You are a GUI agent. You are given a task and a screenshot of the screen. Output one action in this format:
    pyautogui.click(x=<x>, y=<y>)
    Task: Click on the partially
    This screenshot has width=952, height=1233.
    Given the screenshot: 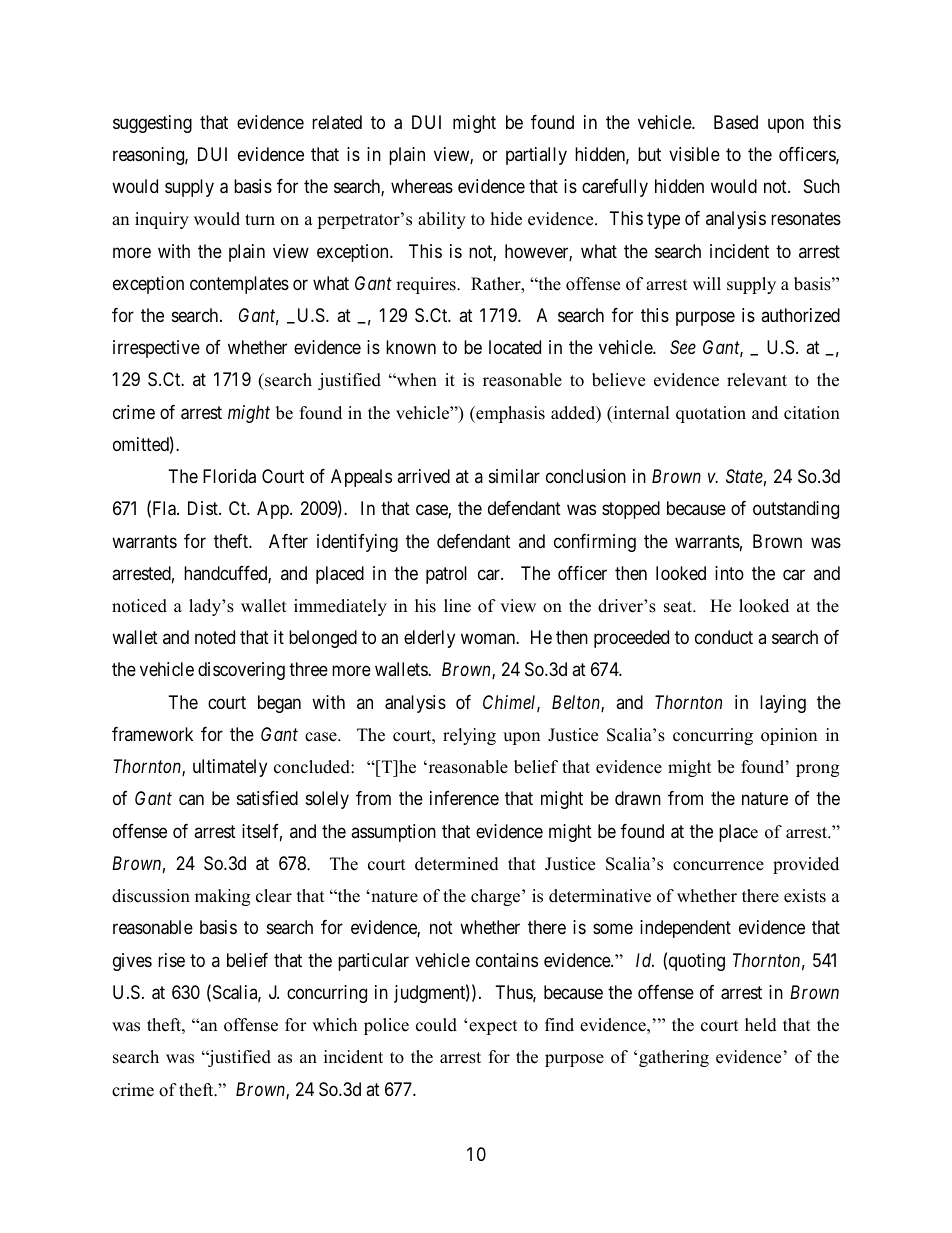 What is the action you would take?
    pyautogui.click(x=536, y=156)
